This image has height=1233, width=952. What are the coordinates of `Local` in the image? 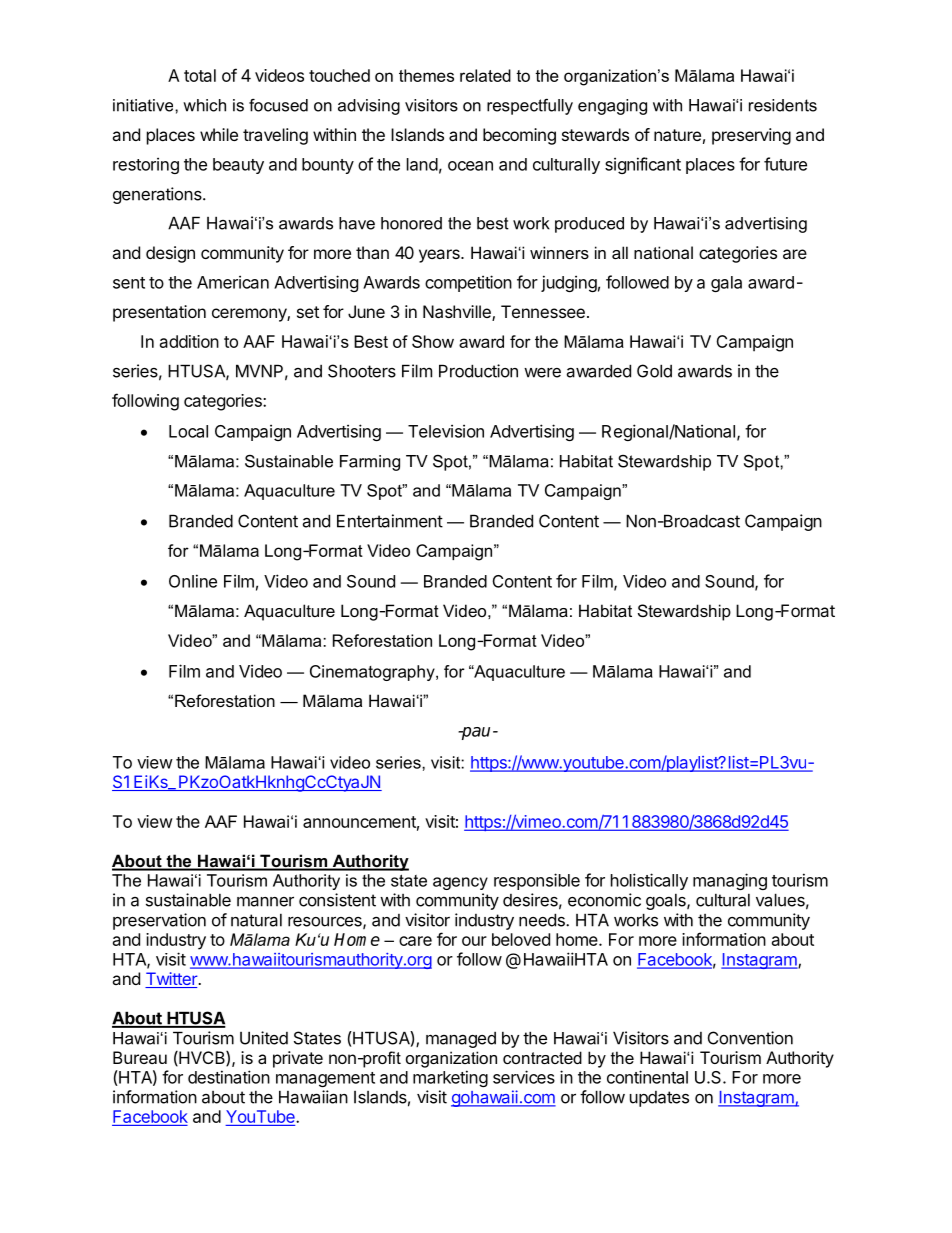 It's located at (188, 431).
